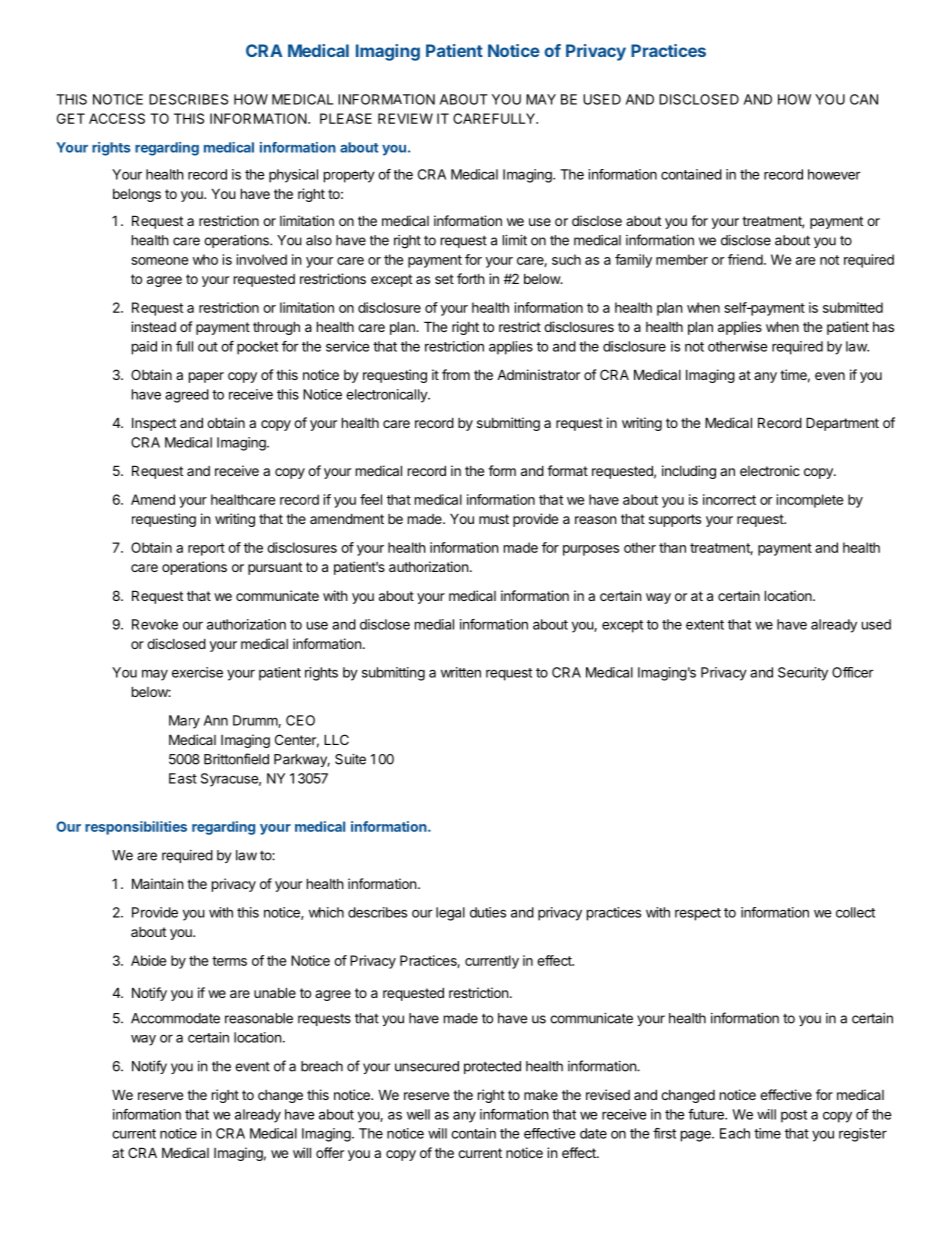  Describe the element at coordinates (834, 174) in the page. I see `however` at that location.
